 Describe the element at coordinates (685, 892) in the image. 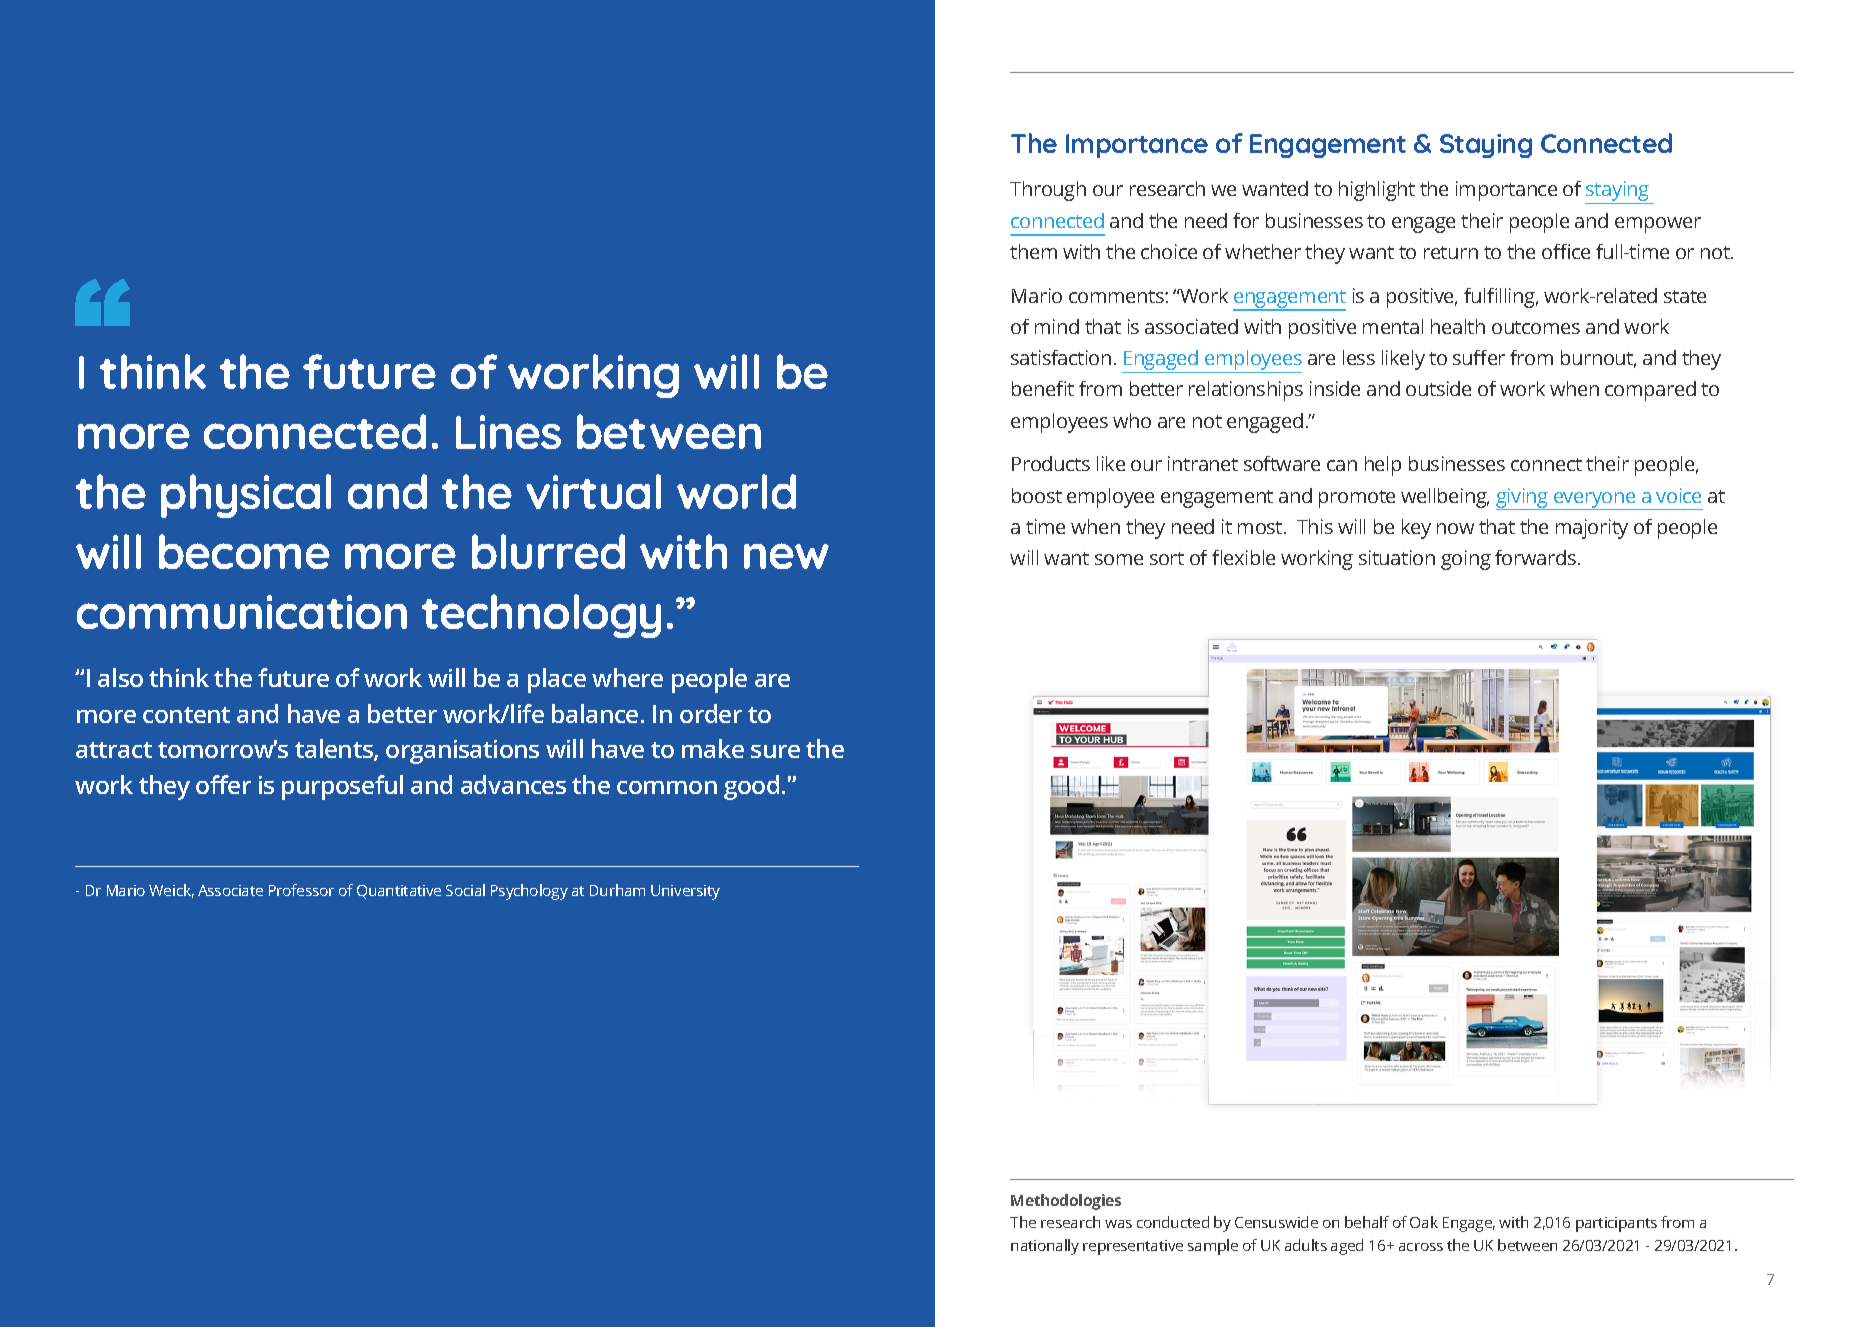

I see `University` at that location.
